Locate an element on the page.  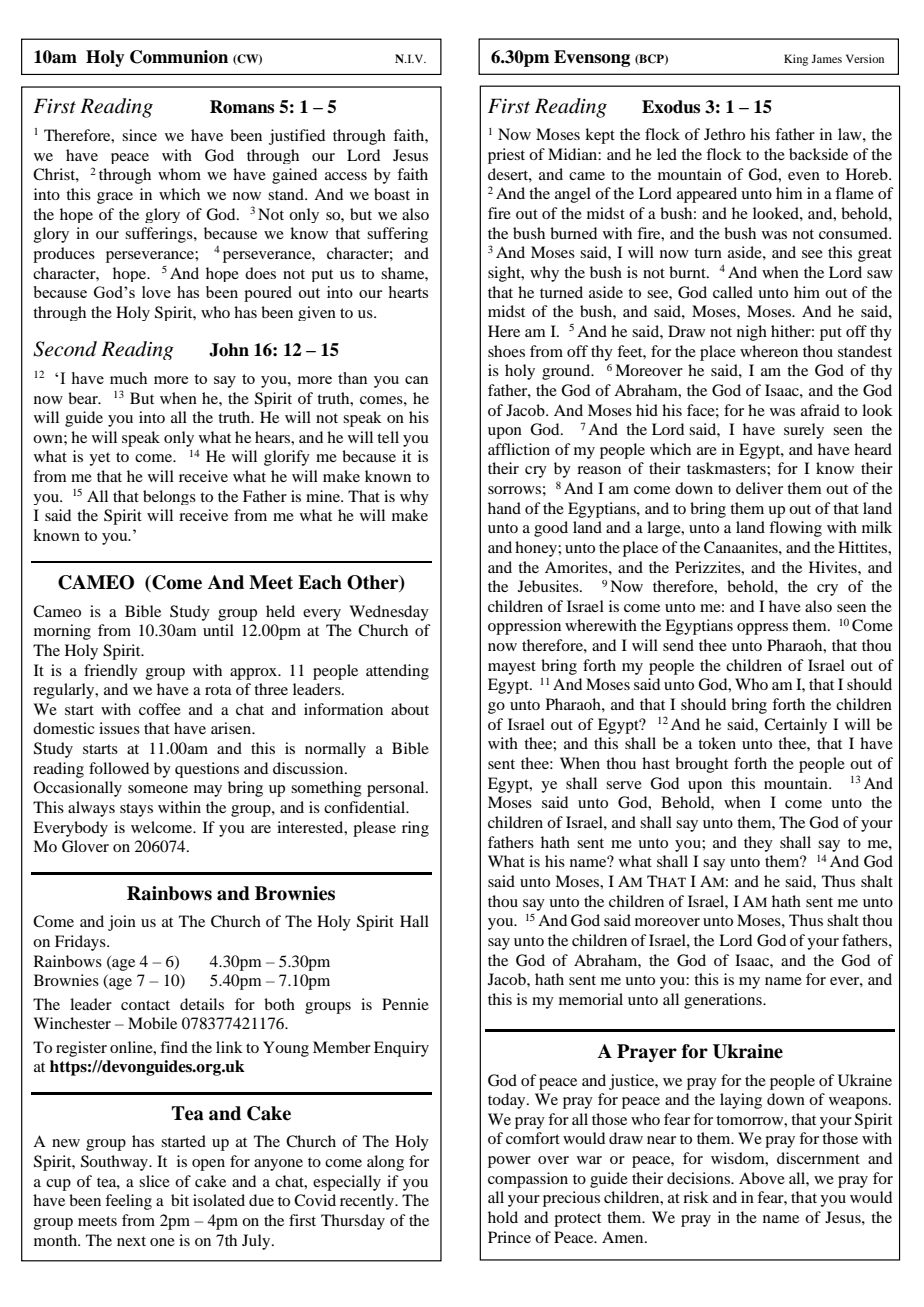
bit is located at coordinates (180, 1200).
